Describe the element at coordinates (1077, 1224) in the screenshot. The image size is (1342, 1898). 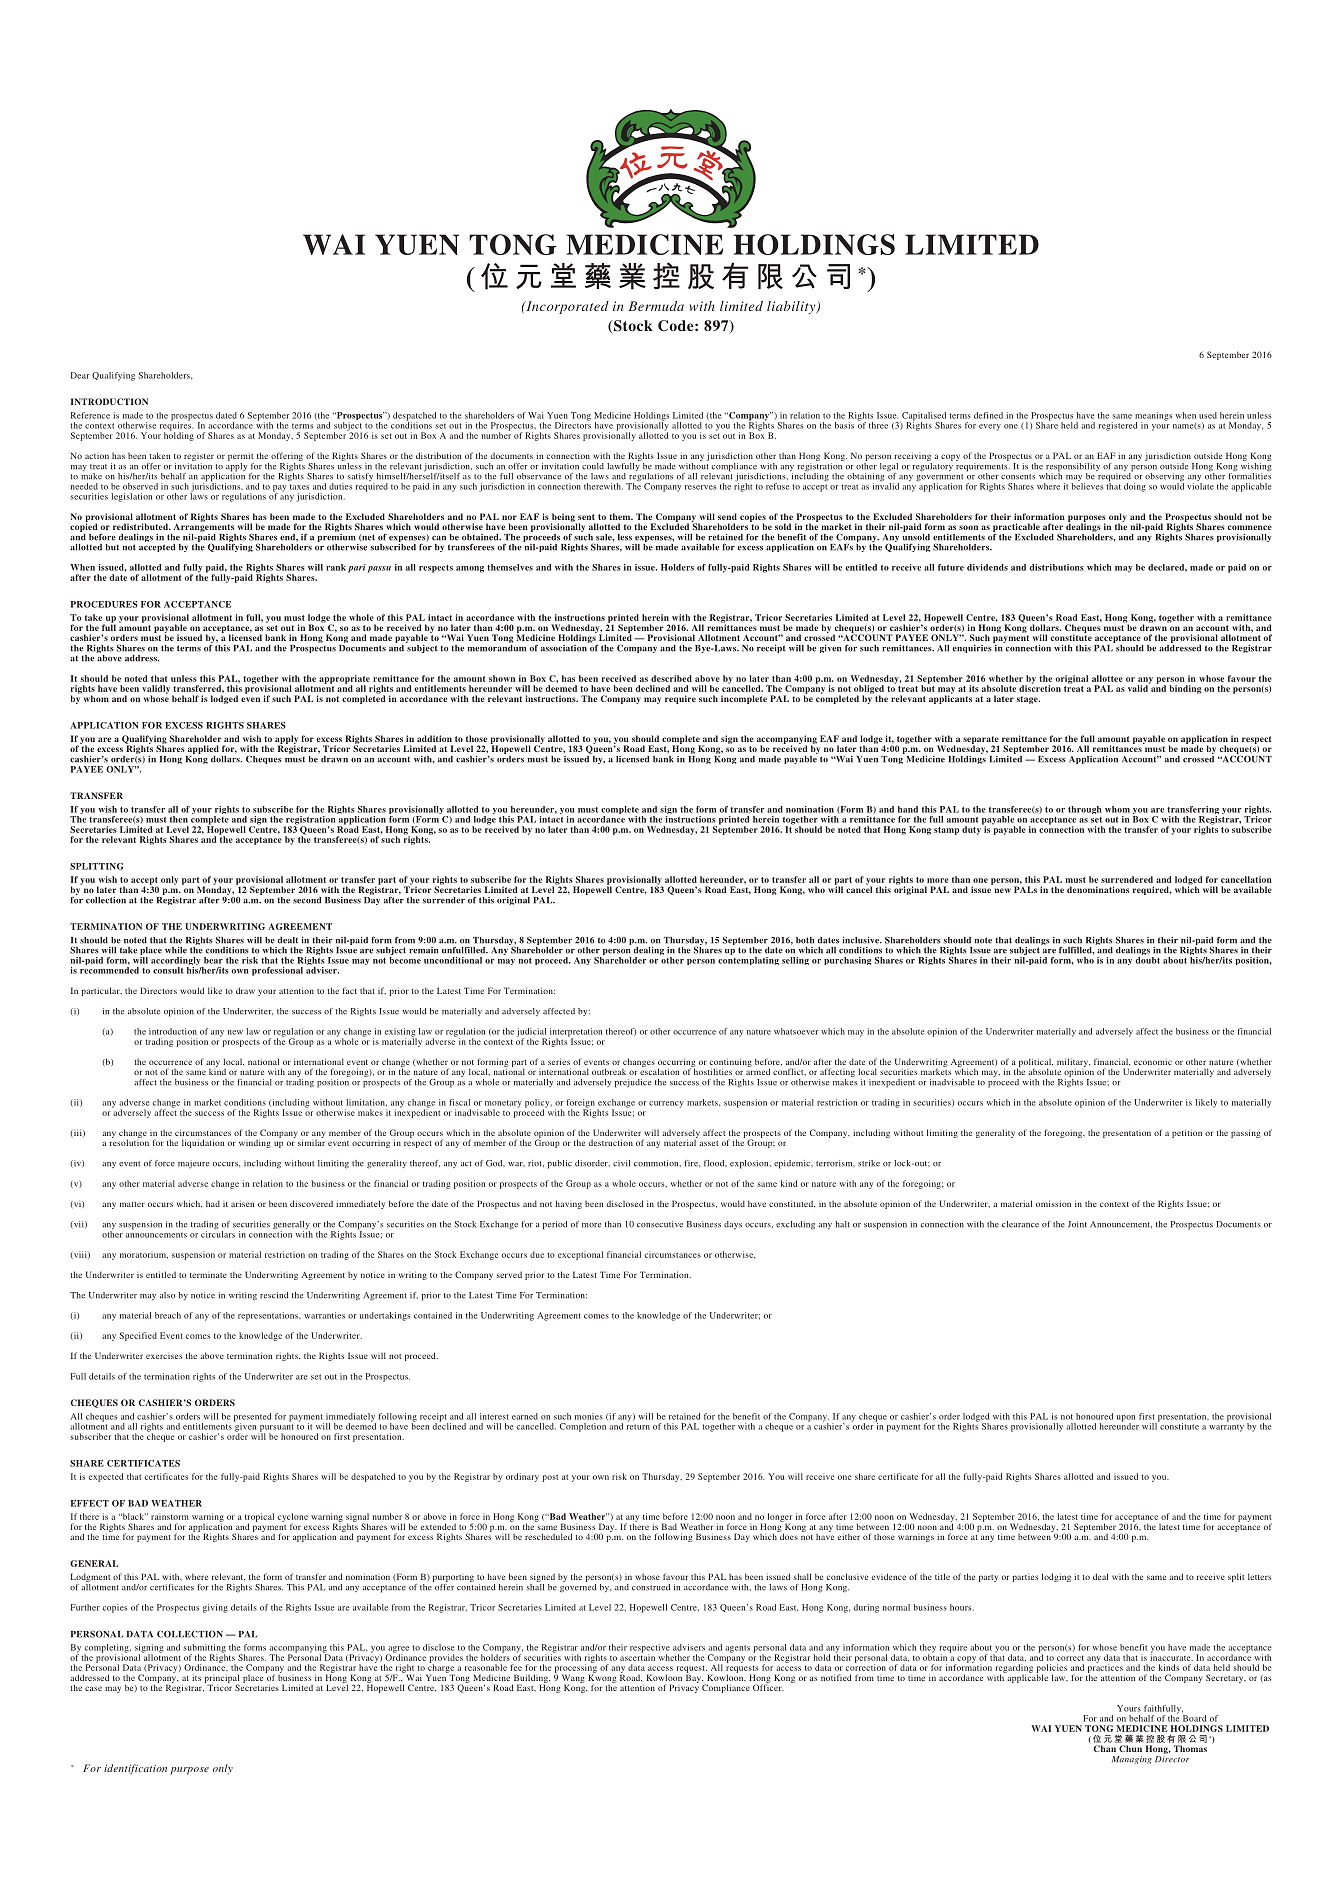
I see `Joint` at that location.
